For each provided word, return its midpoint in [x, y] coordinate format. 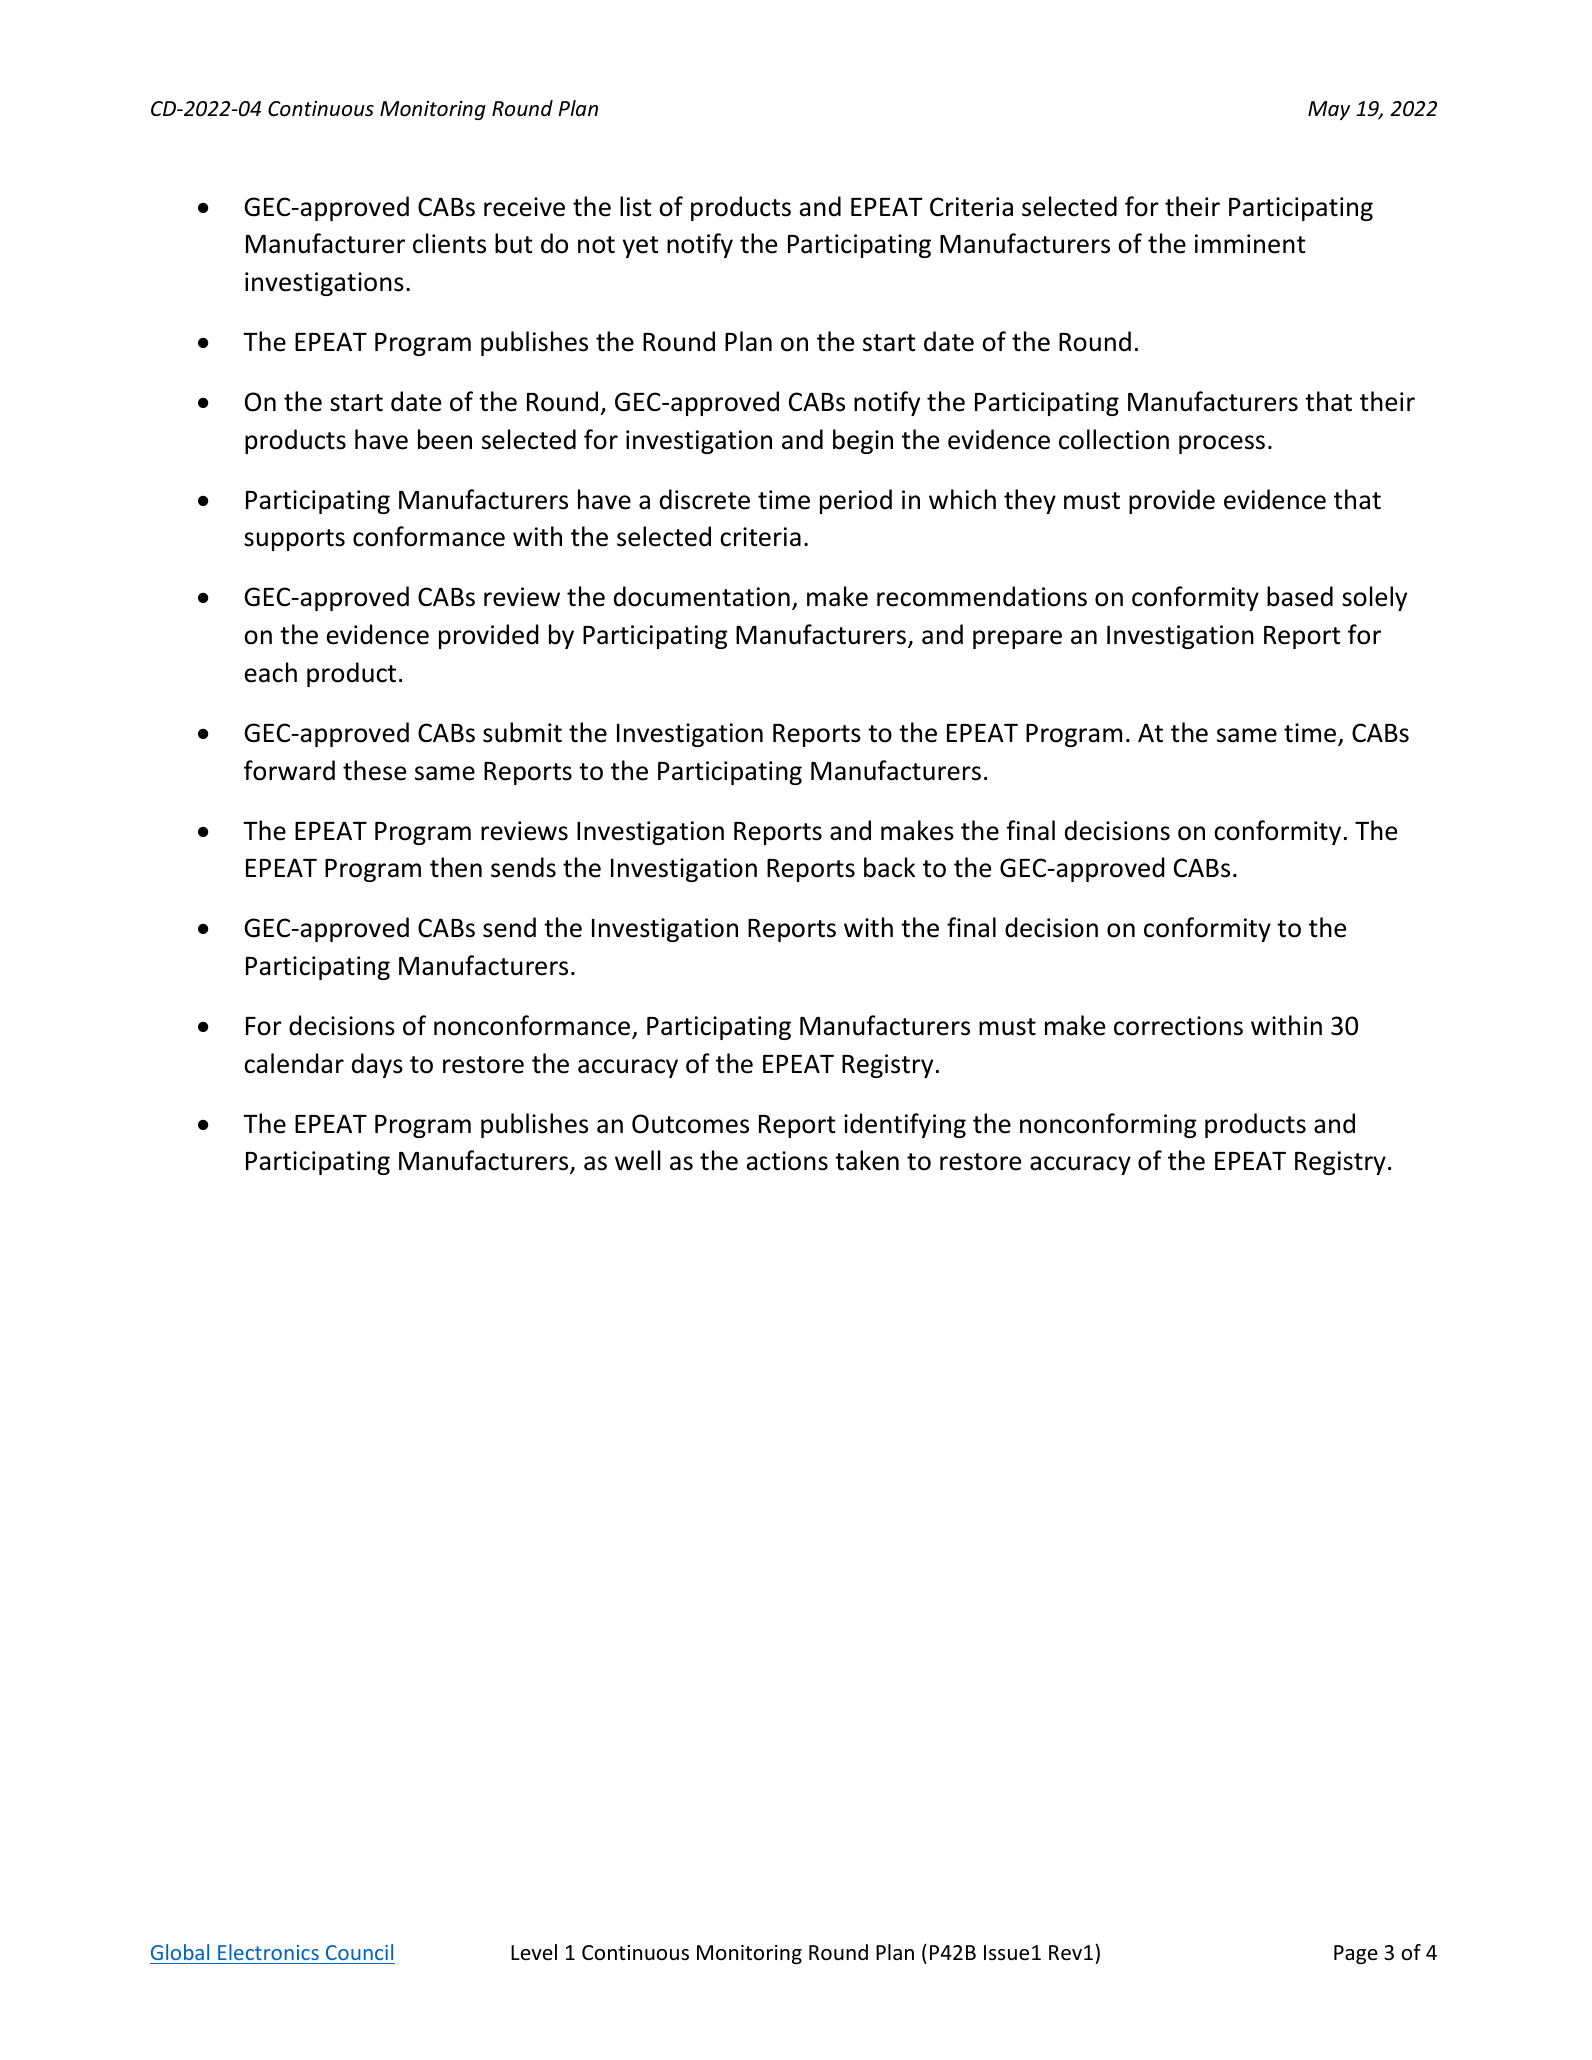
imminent [1250, 244]
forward [289, 770]
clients [449, 243]
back [889, 867]
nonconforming [1108, 1125]
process [1222, 444]
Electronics [268, 1952]
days [377, 1065]
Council [359, 1952]
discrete [705, 499]
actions [787, 1161]
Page [1356, 1954]
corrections [1178, 1026]
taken [867, 1160]
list [636, 206]
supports [294, 540]
